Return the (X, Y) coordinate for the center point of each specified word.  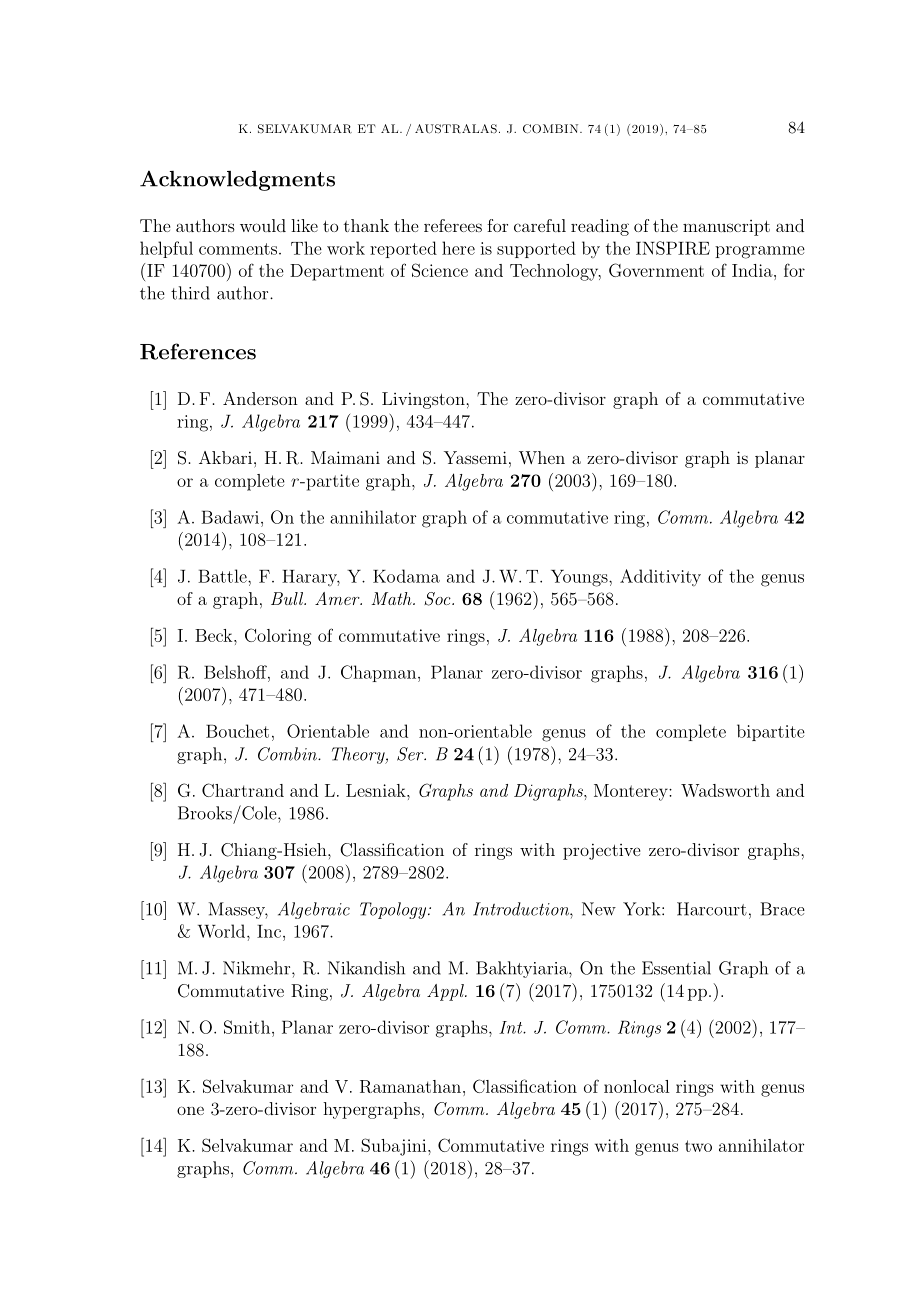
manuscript (726, 228)
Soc (438, 599)
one (190, 1110)
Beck (215, 635)
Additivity (660, 577)
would (263, 225)
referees (453, 225)
